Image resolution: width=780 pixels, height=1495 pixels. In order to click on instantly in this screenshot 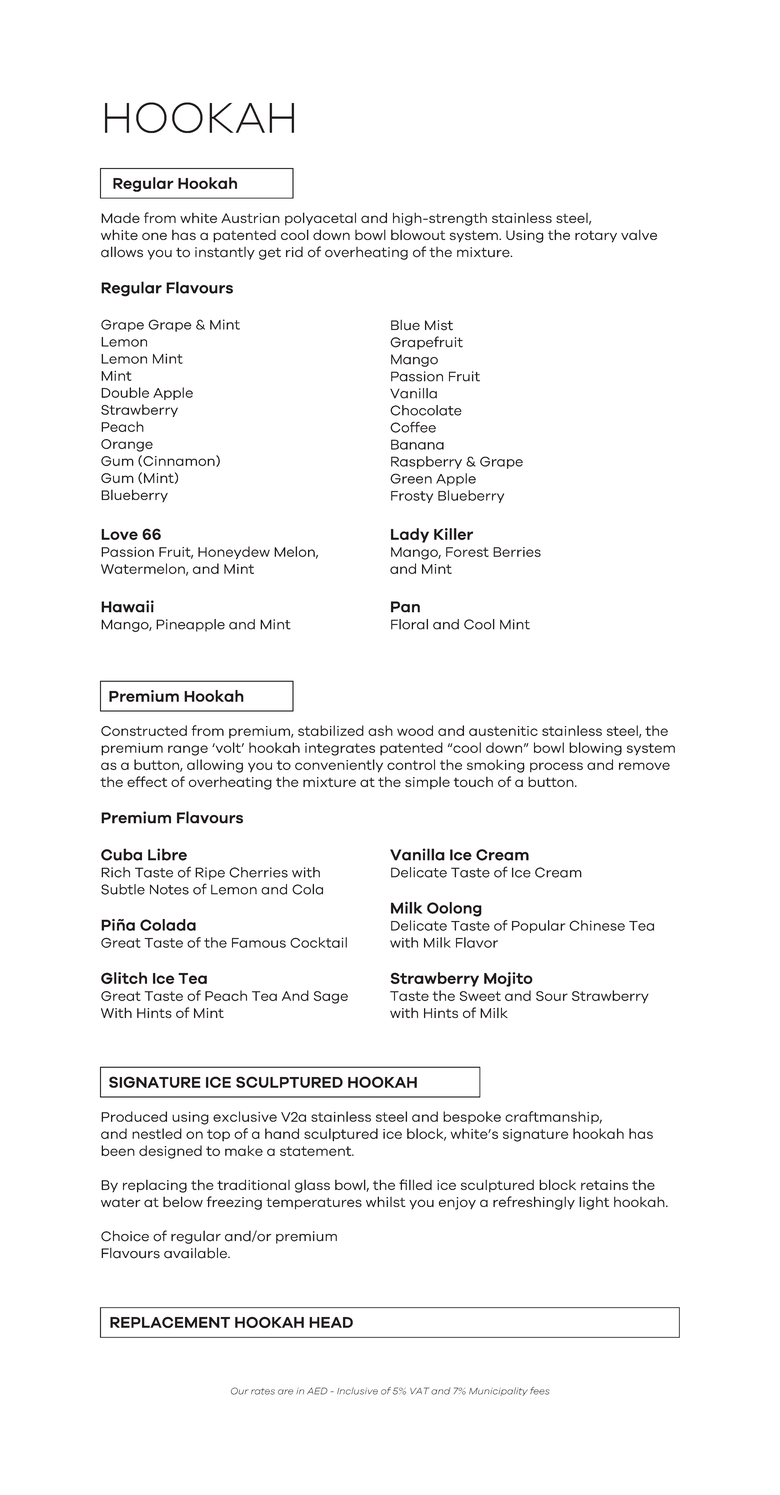, I will do `click(225, 253)`.
